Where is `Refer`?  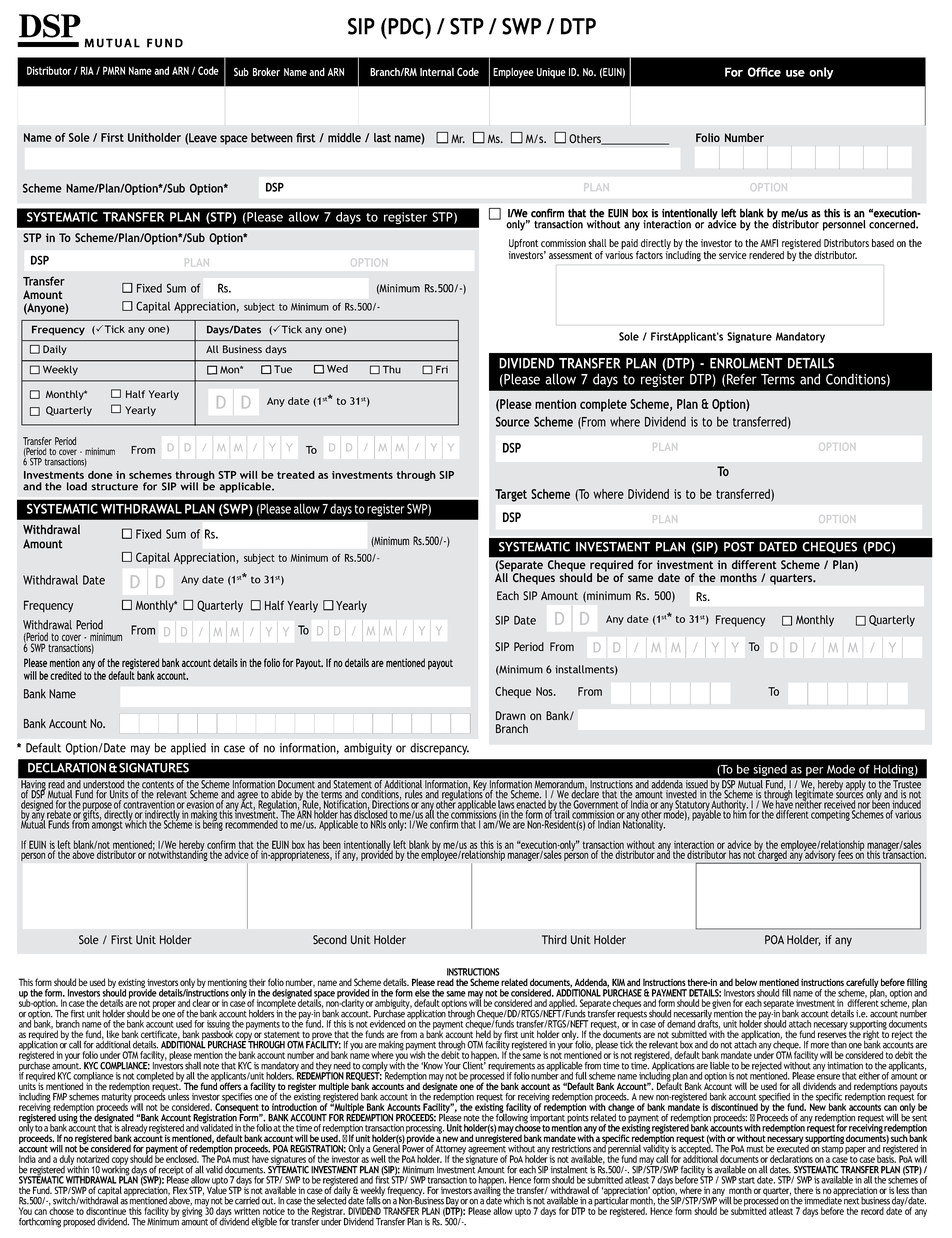 Refer is located at coordinates (742, 379).
